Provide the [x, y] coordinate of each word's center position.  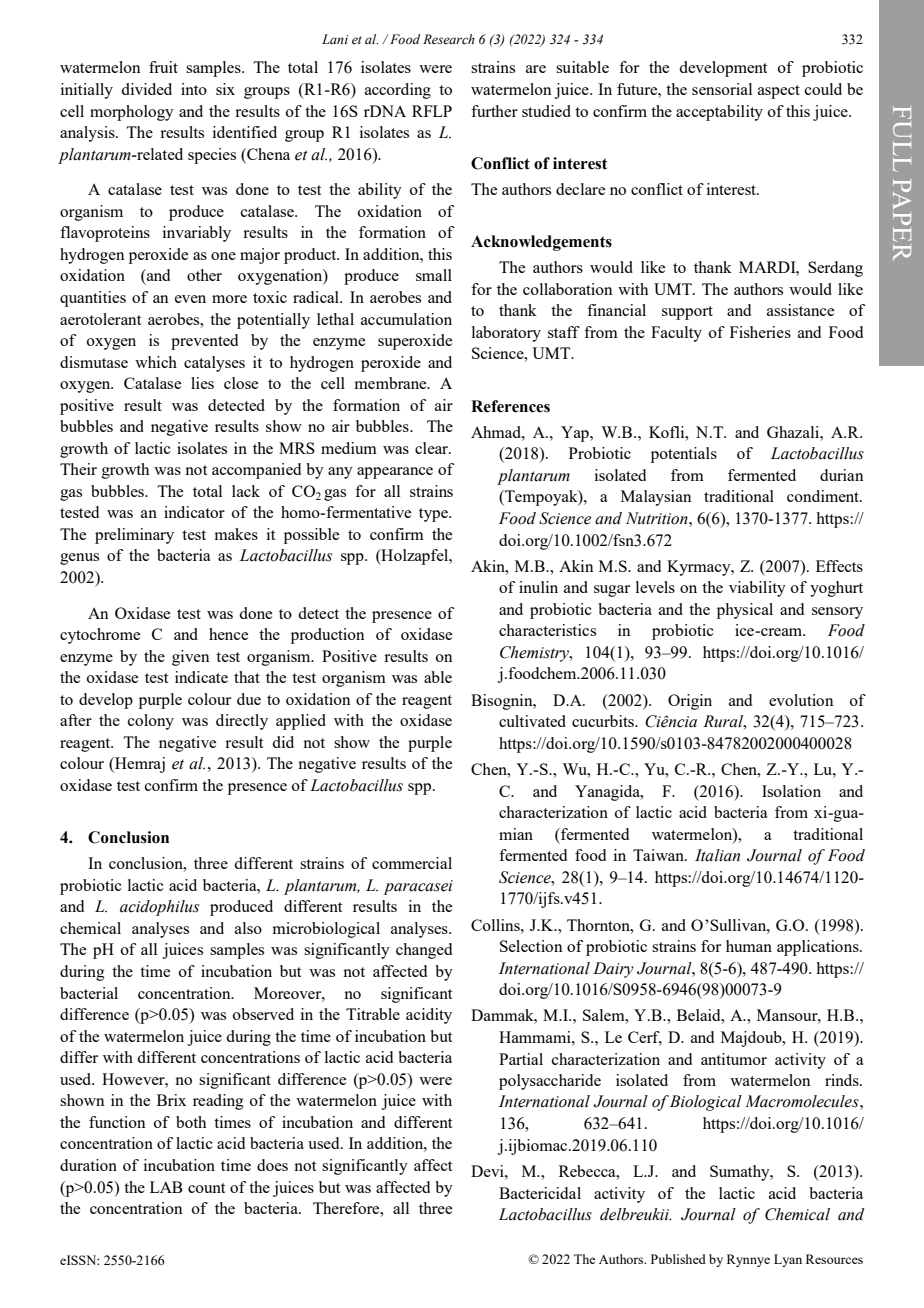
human [749, 946]
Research [449, 39]
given [191, 658]
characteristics [547, 630]
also [248, 928]
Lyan [788, 1260]
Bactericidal [540, 1193]
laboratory [506, 334]
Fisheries [760, 332]
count [206, 1188]
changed [424, 951]
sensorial [722, 89]
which [156, 362]
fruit [163, 67]
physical [745, 611]
